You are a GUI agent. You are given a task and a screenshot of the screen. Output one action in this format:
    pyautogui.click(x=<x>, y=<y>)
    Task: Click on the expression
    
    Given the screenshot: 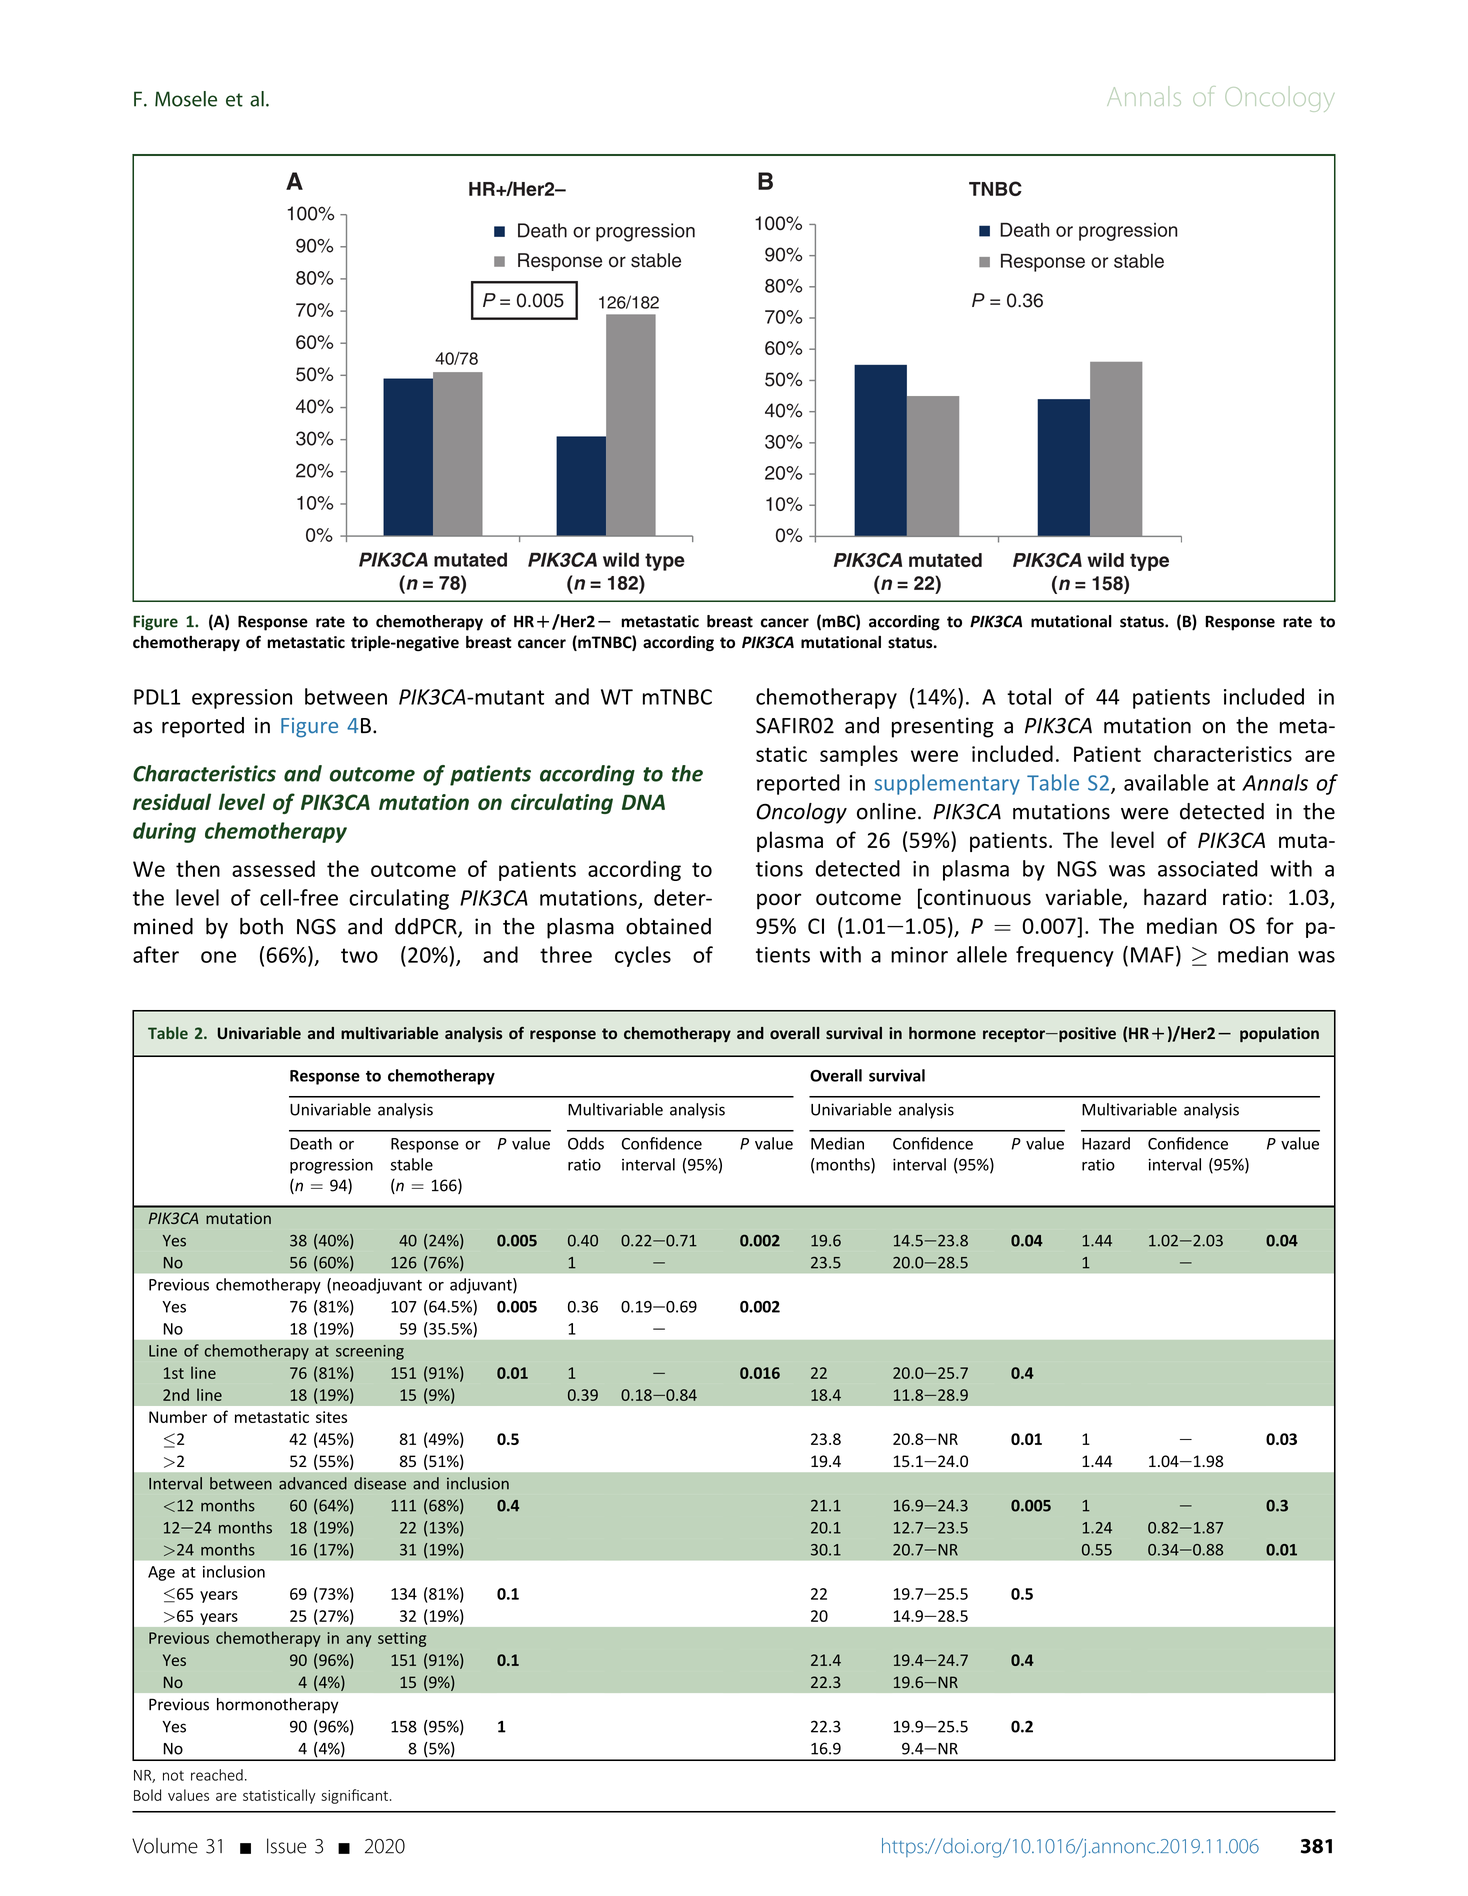 What is the action you would take?
    pyautogui.click(x=242, y=699)
